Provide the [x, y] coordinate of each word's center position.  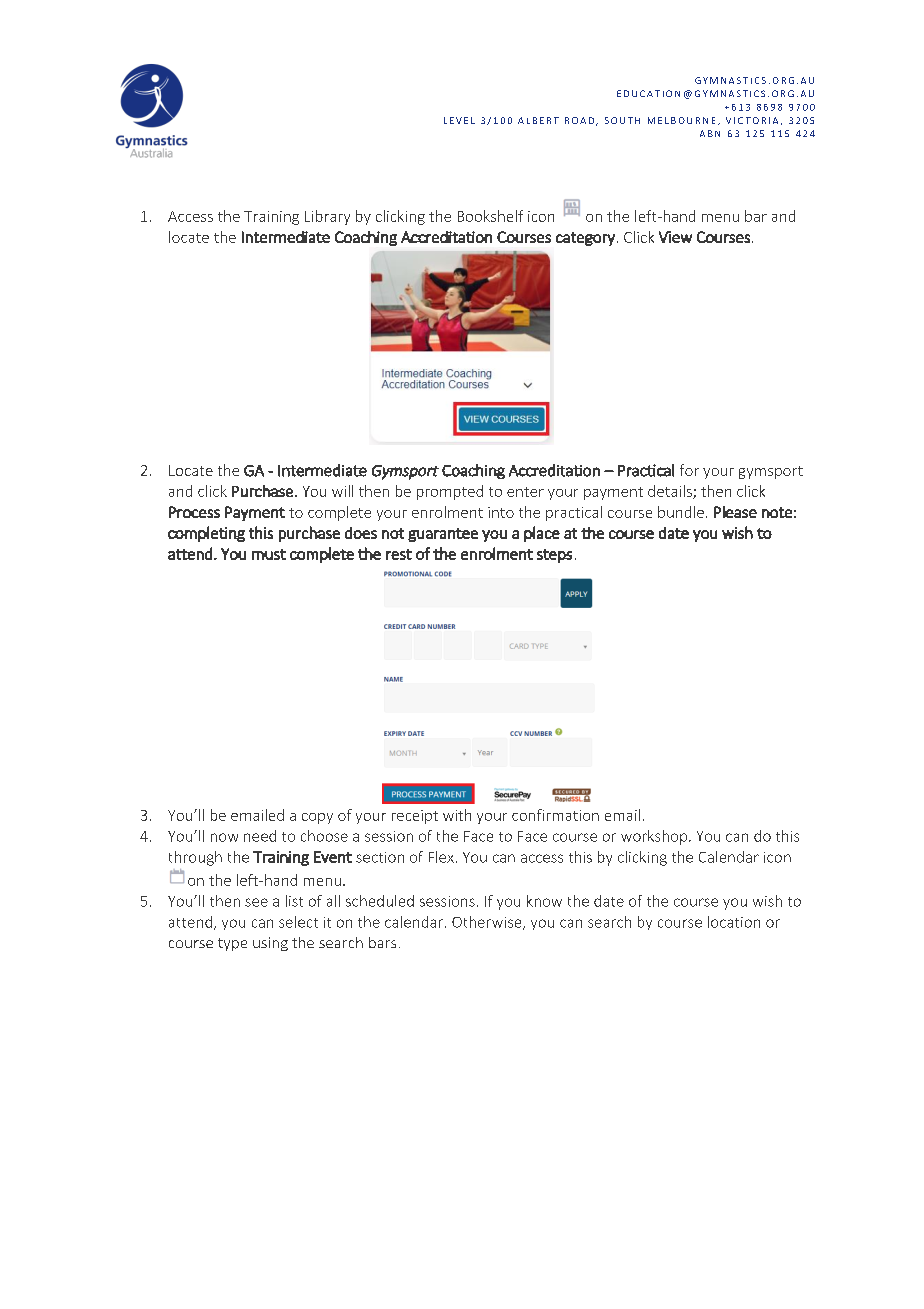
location [734, 922]
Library [327, 217]
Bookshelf [490, 216]
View [675, 237]
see [256, 902]
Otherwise [488, 923]
